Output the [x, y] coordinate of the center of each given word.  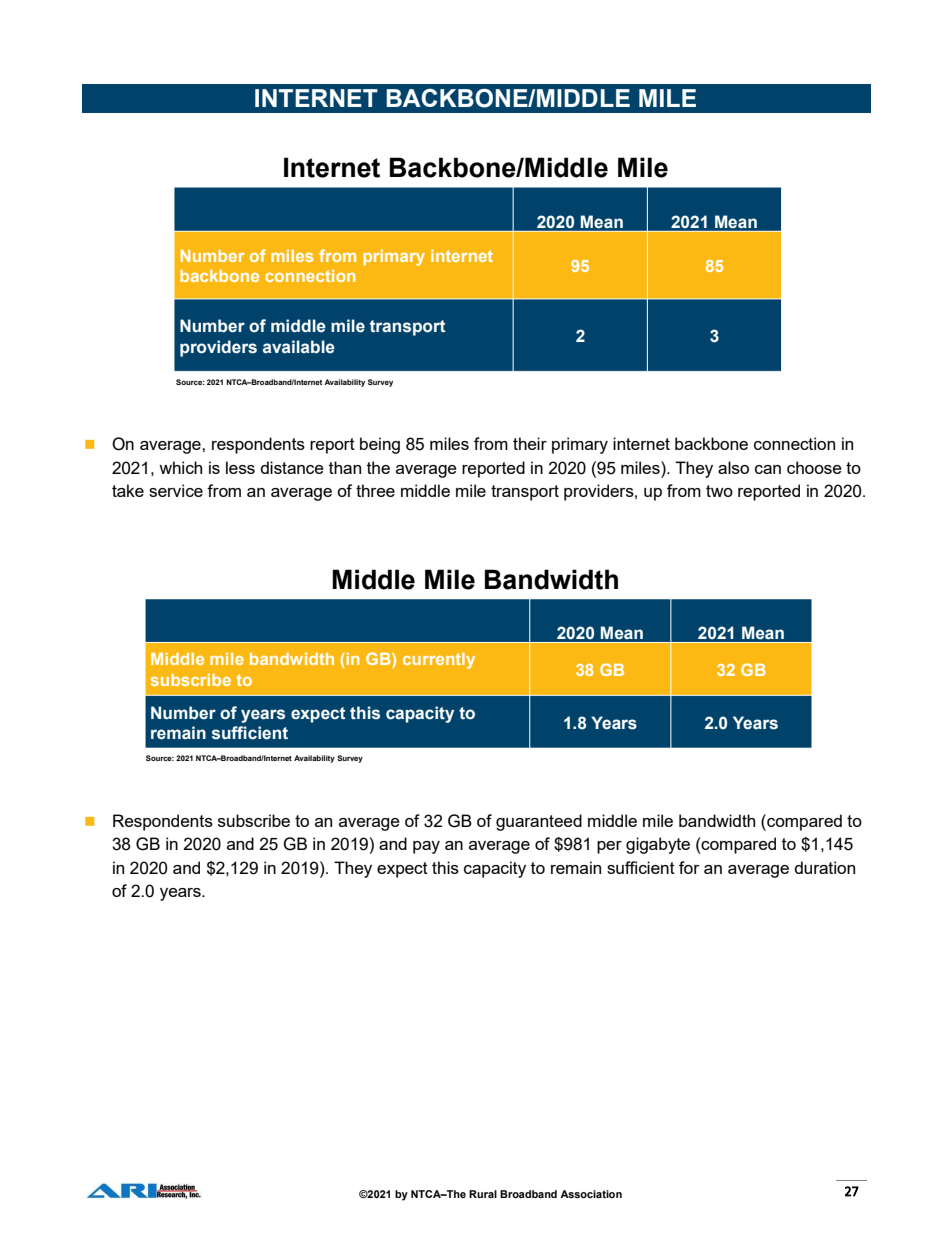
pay [426, 847]
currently [439, 661]
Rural [483, 1194]
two [719, 491]
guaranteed [539, 822]
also [733, 467]
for [689, 867]
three [375, 490]
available [299, 347]
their [530, 443]
